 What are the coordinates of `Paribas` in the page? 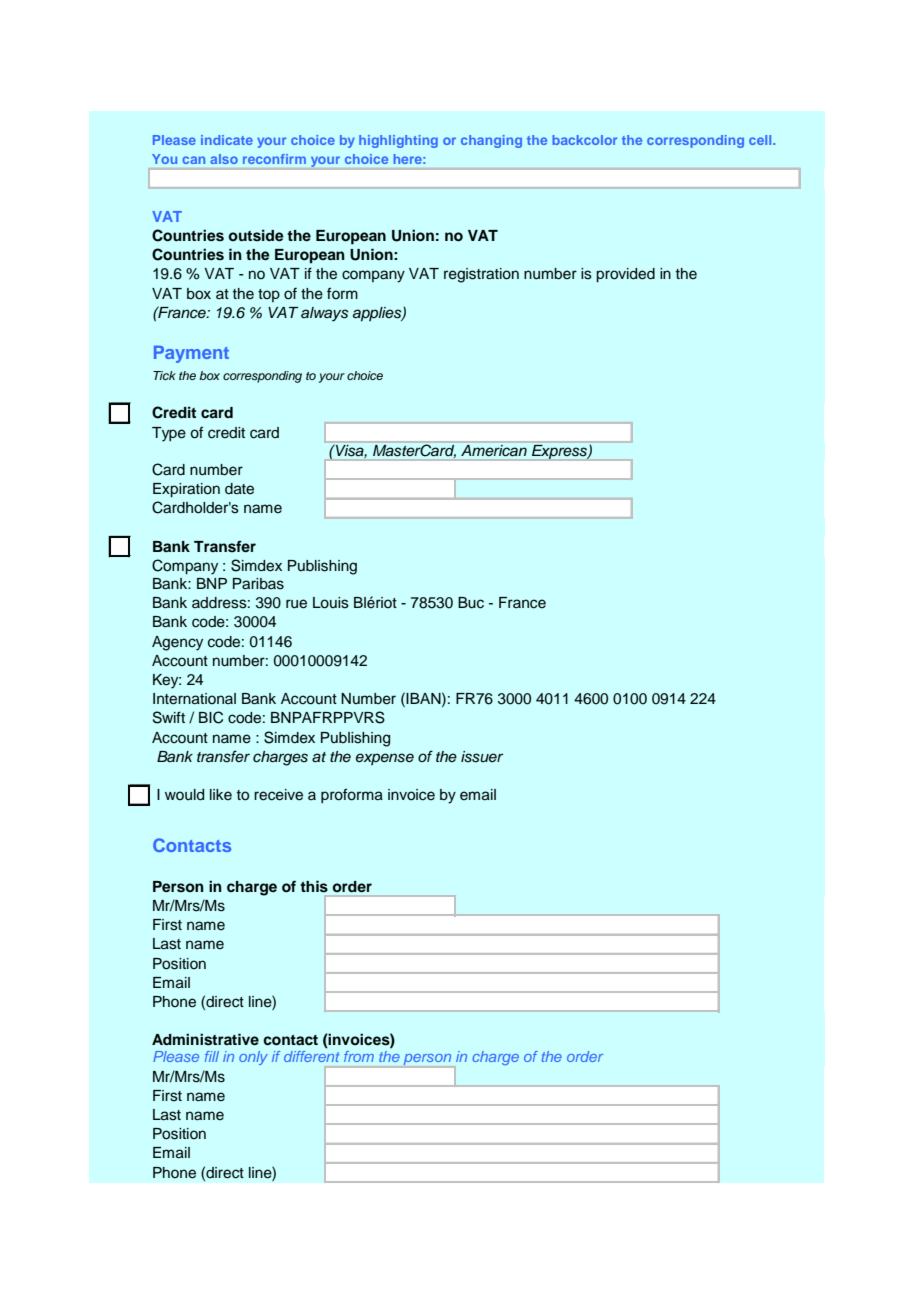 It's located at (258, 584).
